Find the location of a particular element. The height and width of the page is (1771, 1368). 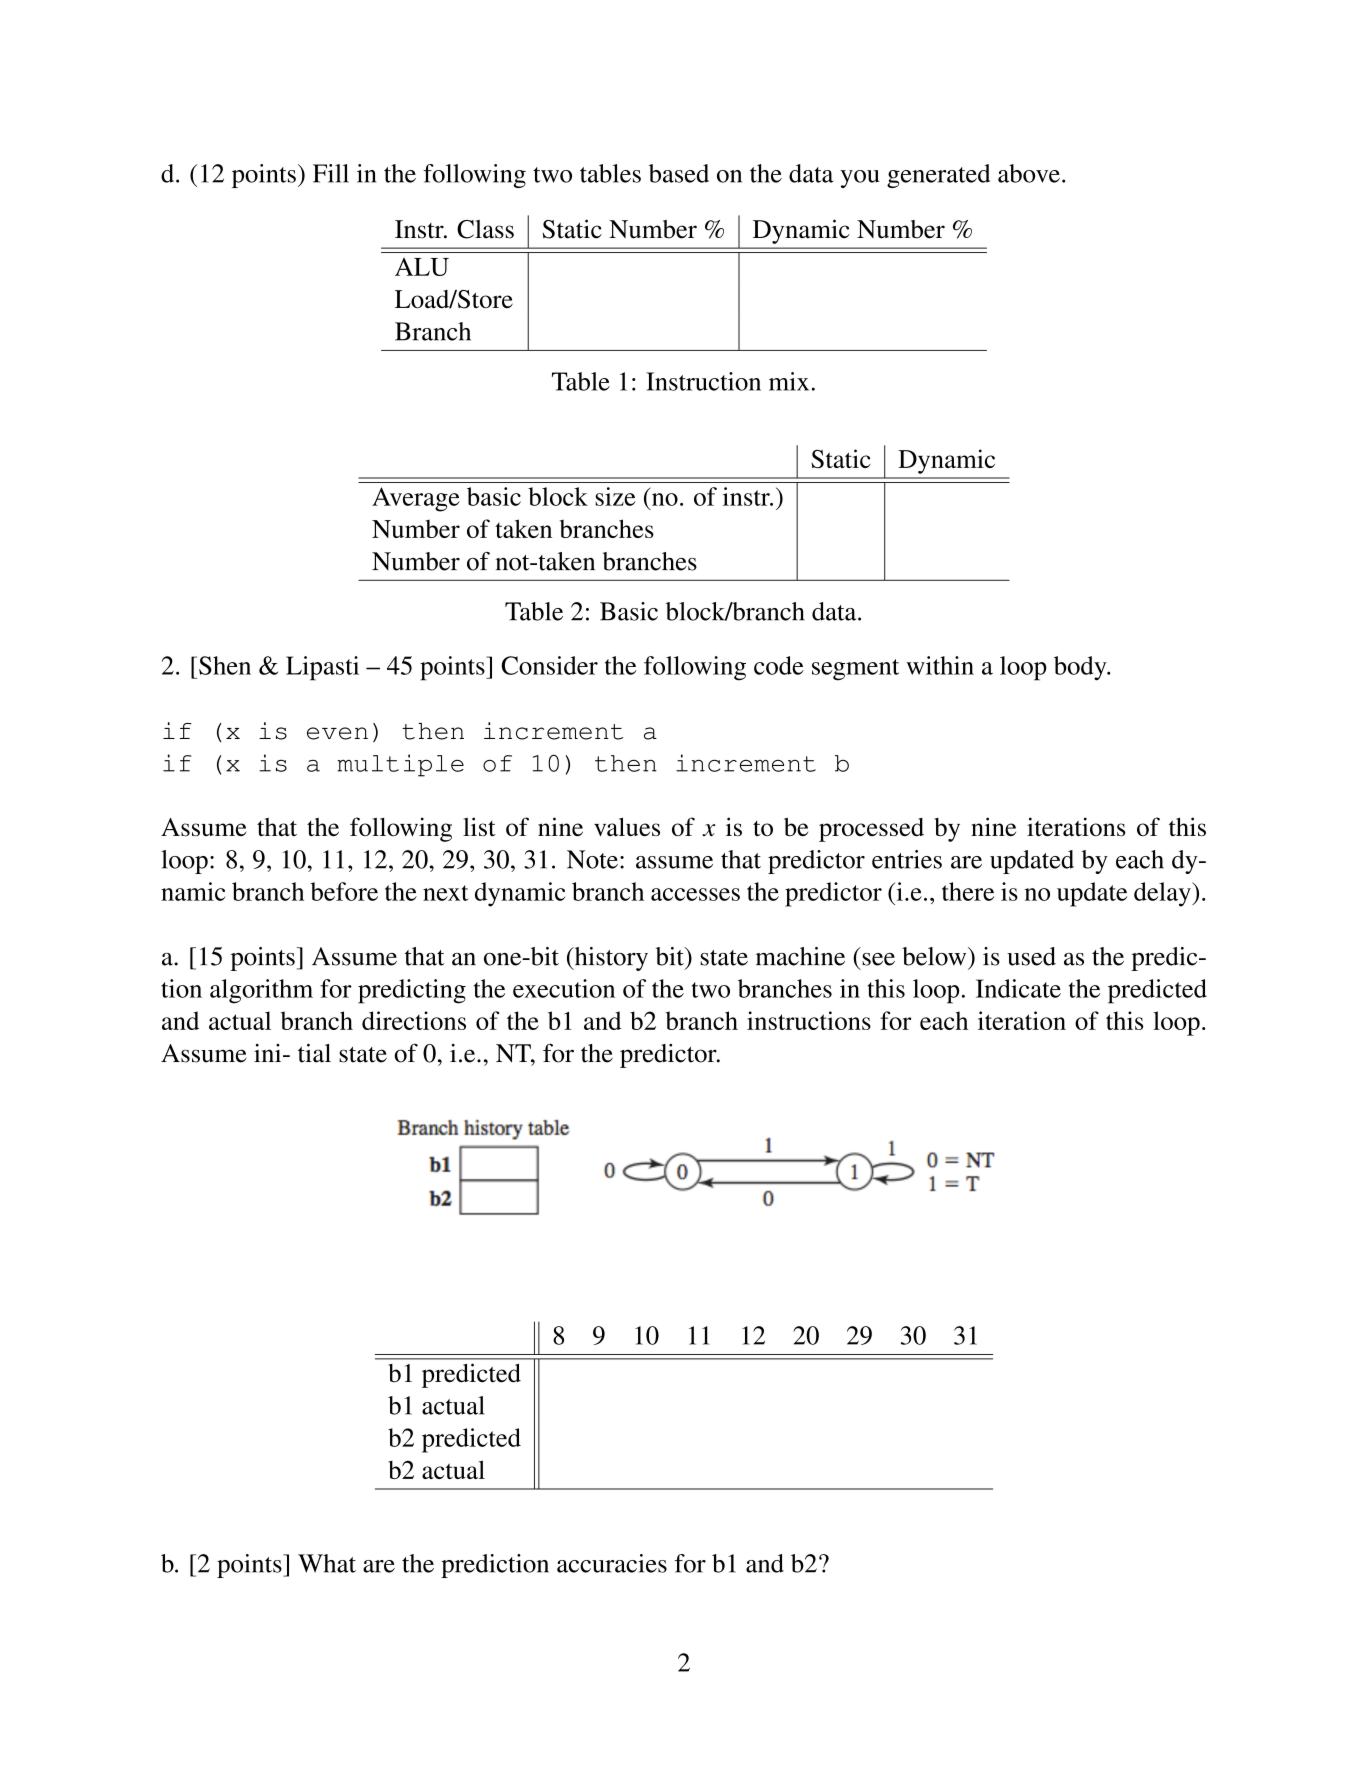

above is located at coordinates (1029, 173).
